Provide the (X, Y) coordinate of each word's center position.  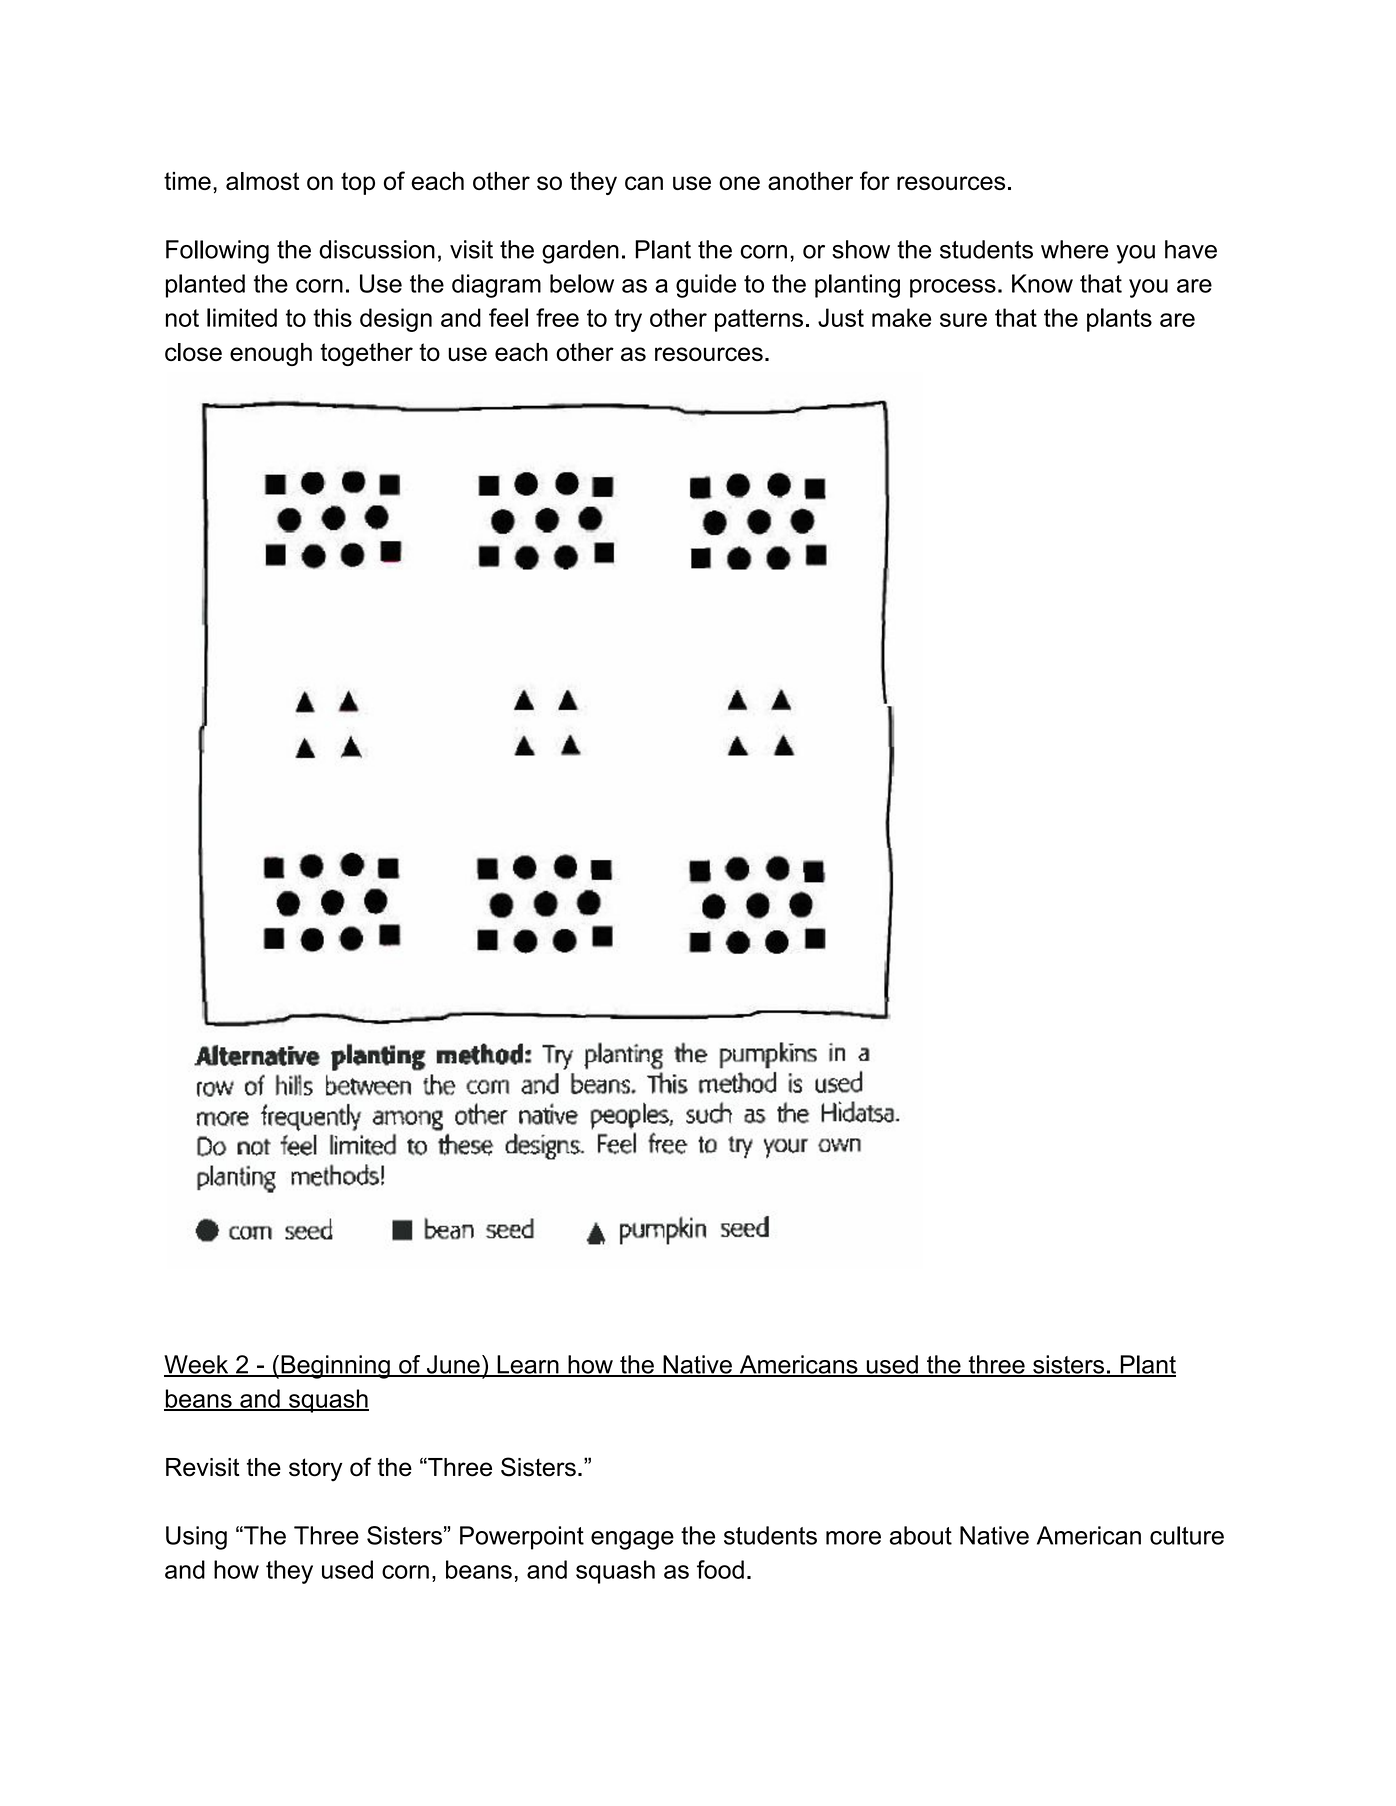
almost (262, 181)
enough (271, 354)
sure (963, 320)
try (628, 320)
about (921, 1535)
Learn (528, 1365)
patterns (759, 320)
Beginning (335, 1367)
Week (197, 1365)
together (366, 354)
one (739, 183)
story (315, 1470)
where (1075, 249)
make (901, 317)
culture (1187, 1535)
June (453, 1365)
